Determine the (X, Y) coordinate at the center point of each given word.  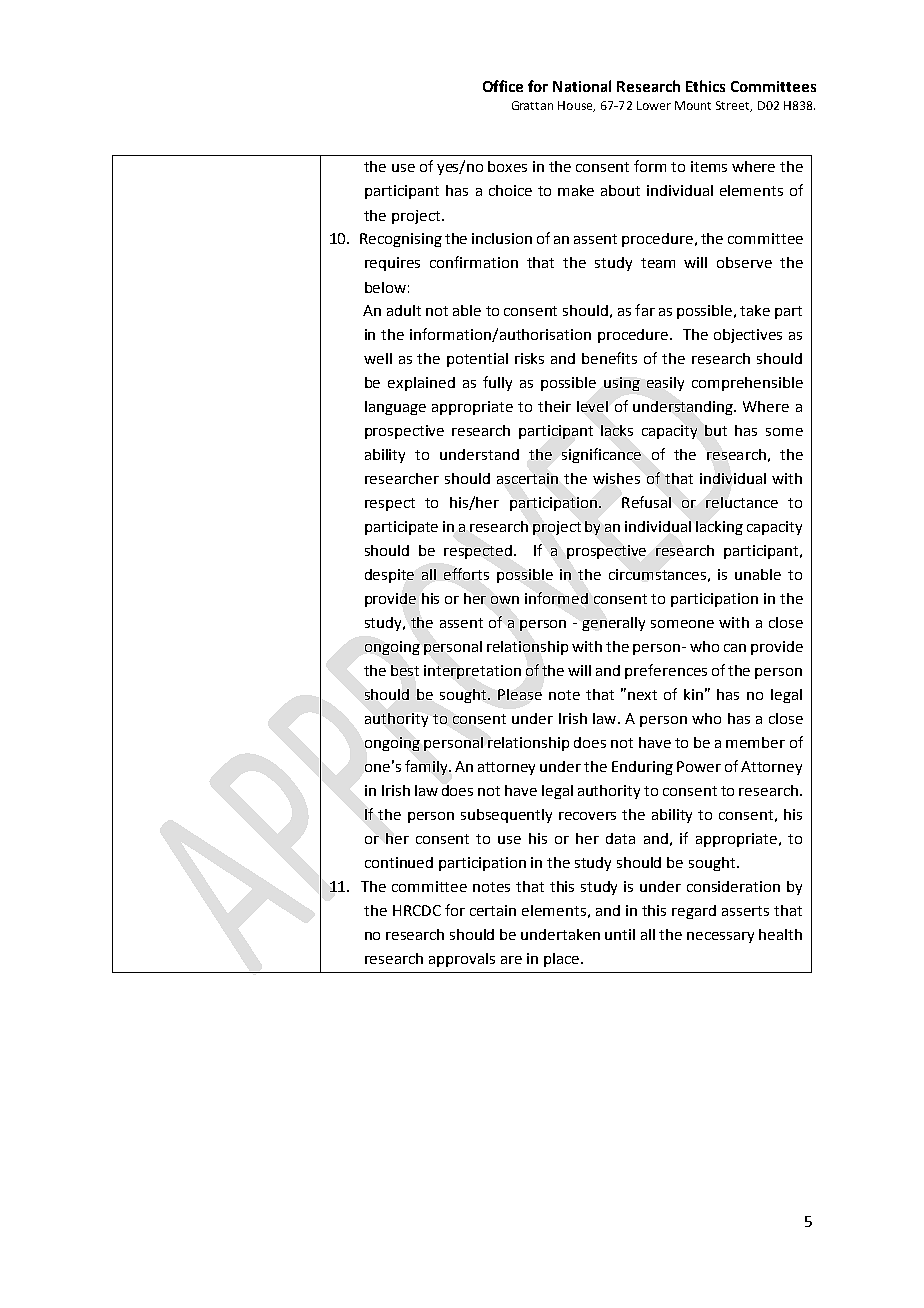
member (755, 742)
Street (734, 106)
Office (503, 86)
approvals (462, 960)
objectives (748, 336)
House (576, 106)
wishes (616, 478)
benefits (609, 358)
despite (389, 576)
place (561, 960)
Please (520, 694)
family (427, 767)
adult (404, 310)
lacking (719, 528)
